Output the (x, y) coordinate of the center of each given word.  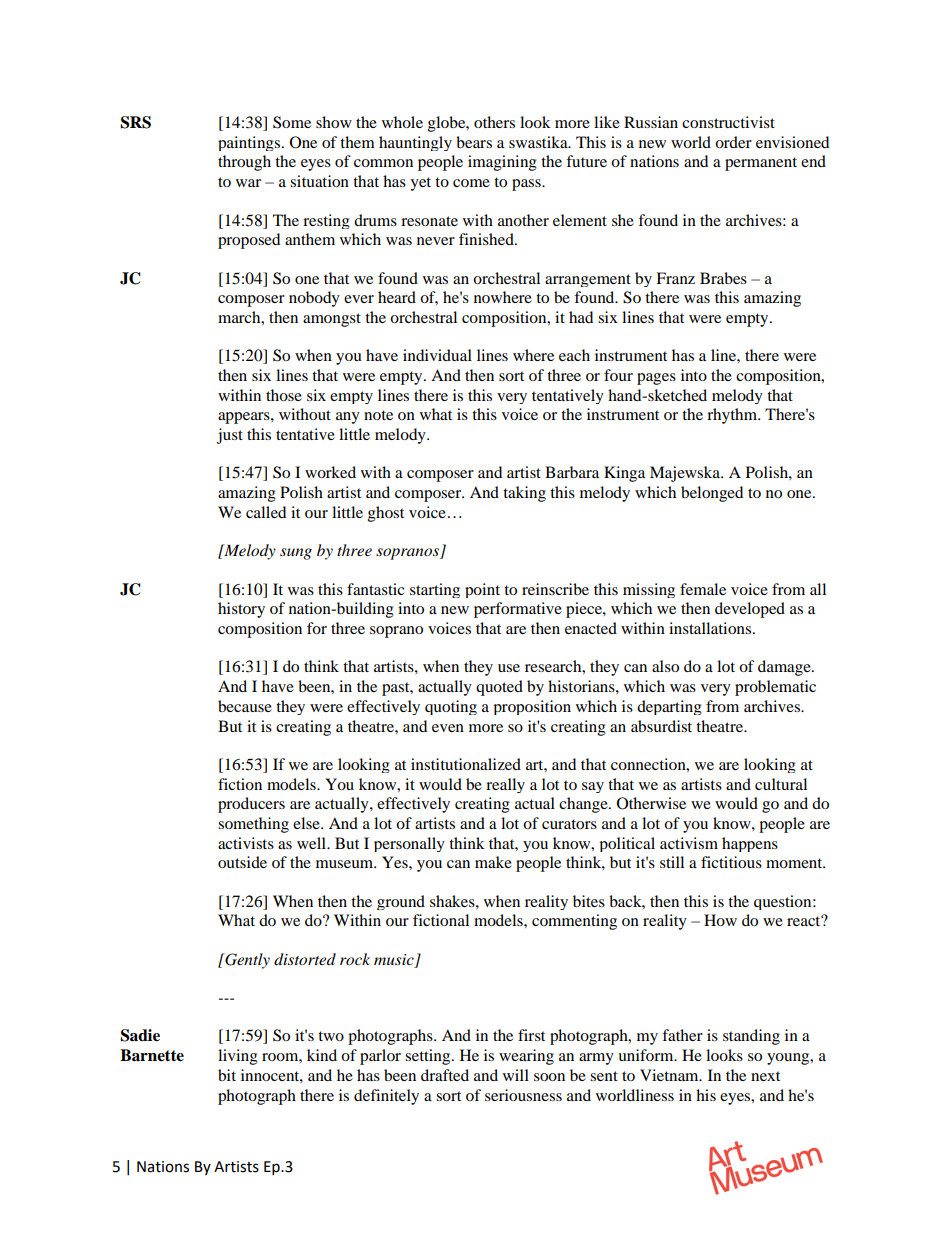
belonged (712, 494)
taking (524, 494)
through (244, 163)
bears (474, 142)
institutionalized (466, 764)
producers (251, 805)
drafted (445, 1075)
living (238, 1057)
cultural (781, 784)
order (733, 142)
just (230, 436)
